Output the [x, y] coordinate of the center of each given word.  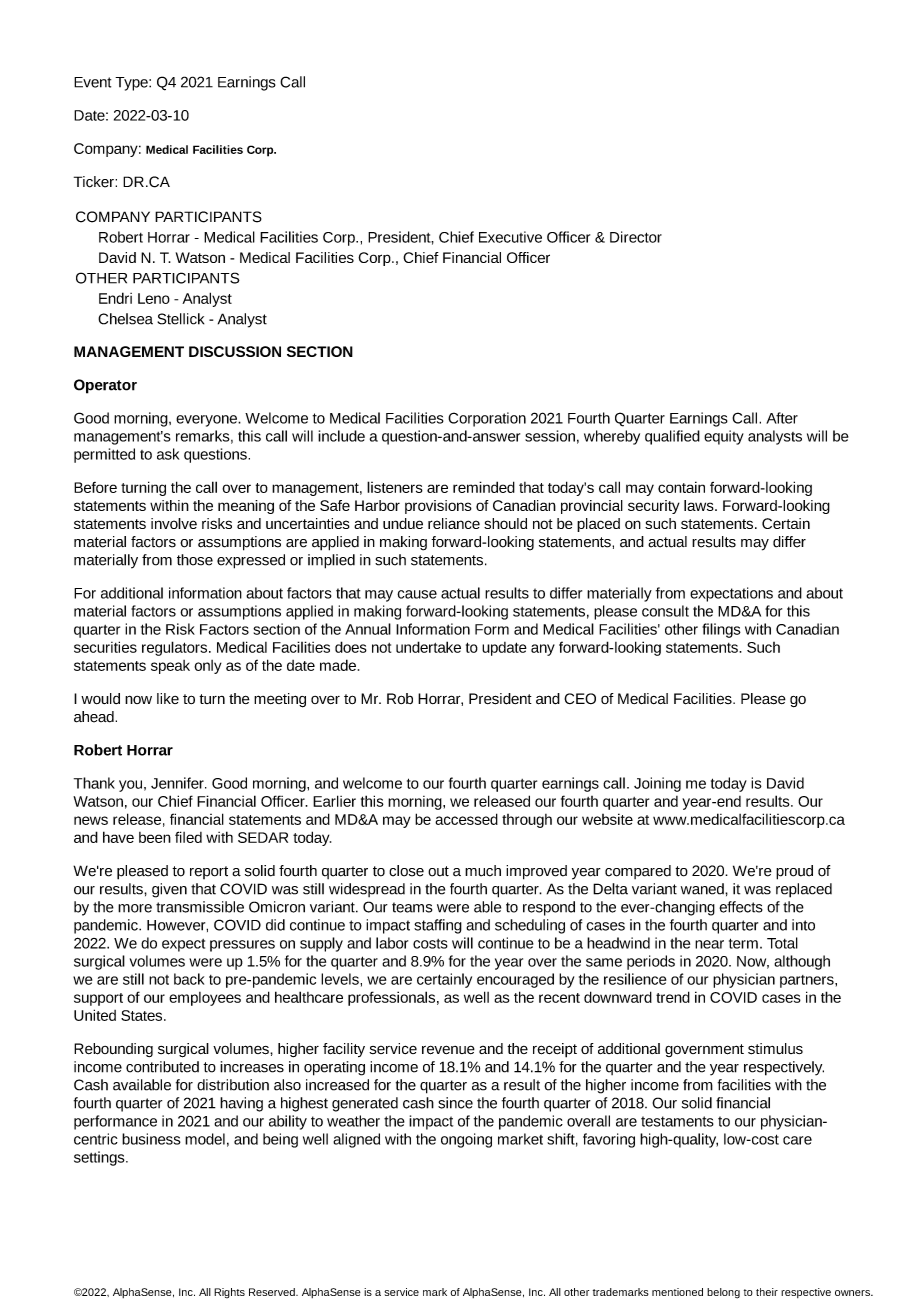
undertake [428, 647]
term [743, 943]
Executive [510, 237]
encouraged [515, 980]
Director [636, 237]
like [168, 698]
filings [721, 630]
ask [168, 454]
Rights [229, 1293]
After [782, 418]
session [550, 436]
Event [92, 82]
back [189, 979]
